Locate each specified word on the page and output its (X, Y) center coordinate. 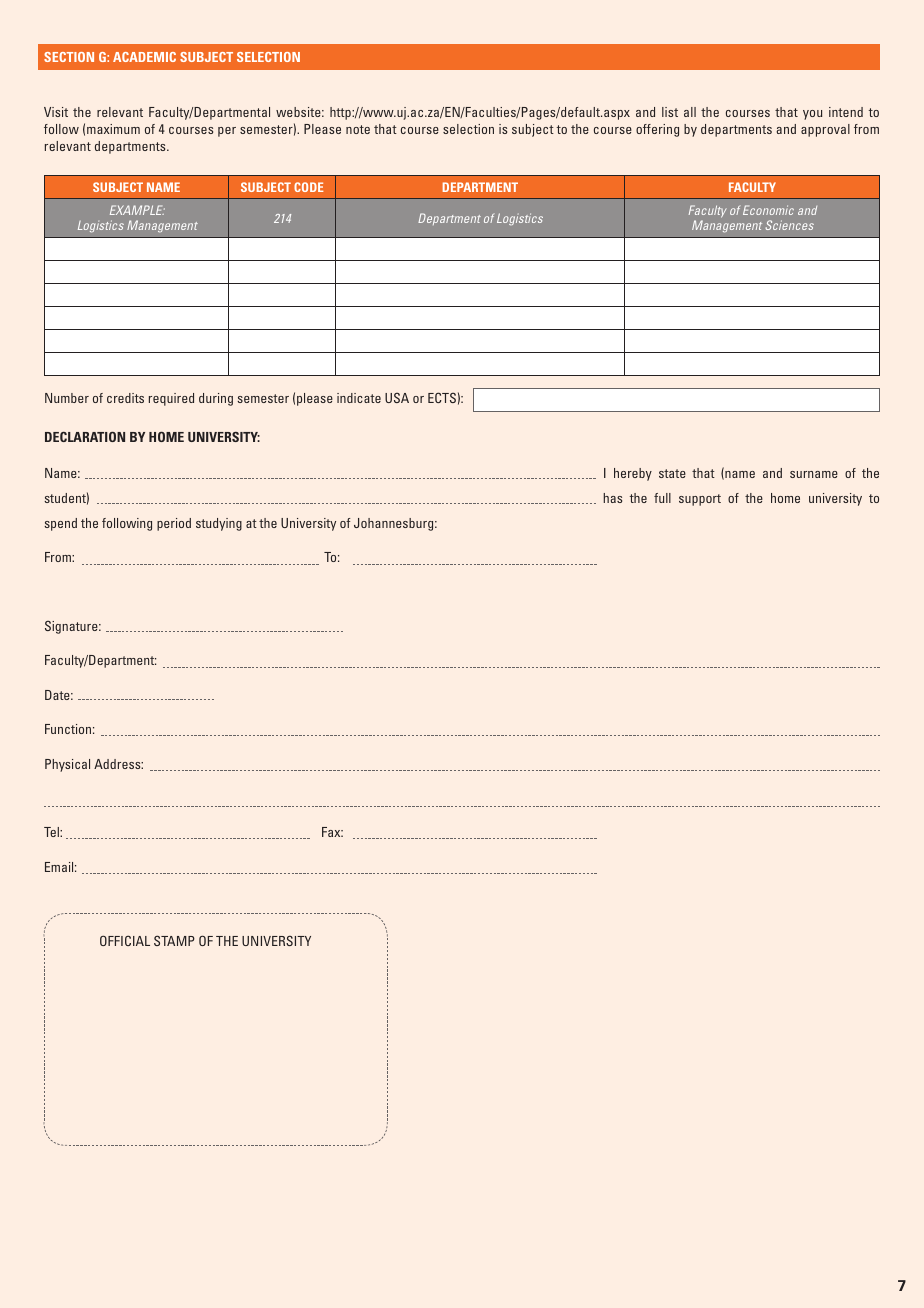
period (174, 524)
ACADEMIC (144, 57)
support (700, 500)
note (358, 129)
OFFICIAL (125, 940)
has (612, 498)
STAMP (174, 940)
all (690, 112)
